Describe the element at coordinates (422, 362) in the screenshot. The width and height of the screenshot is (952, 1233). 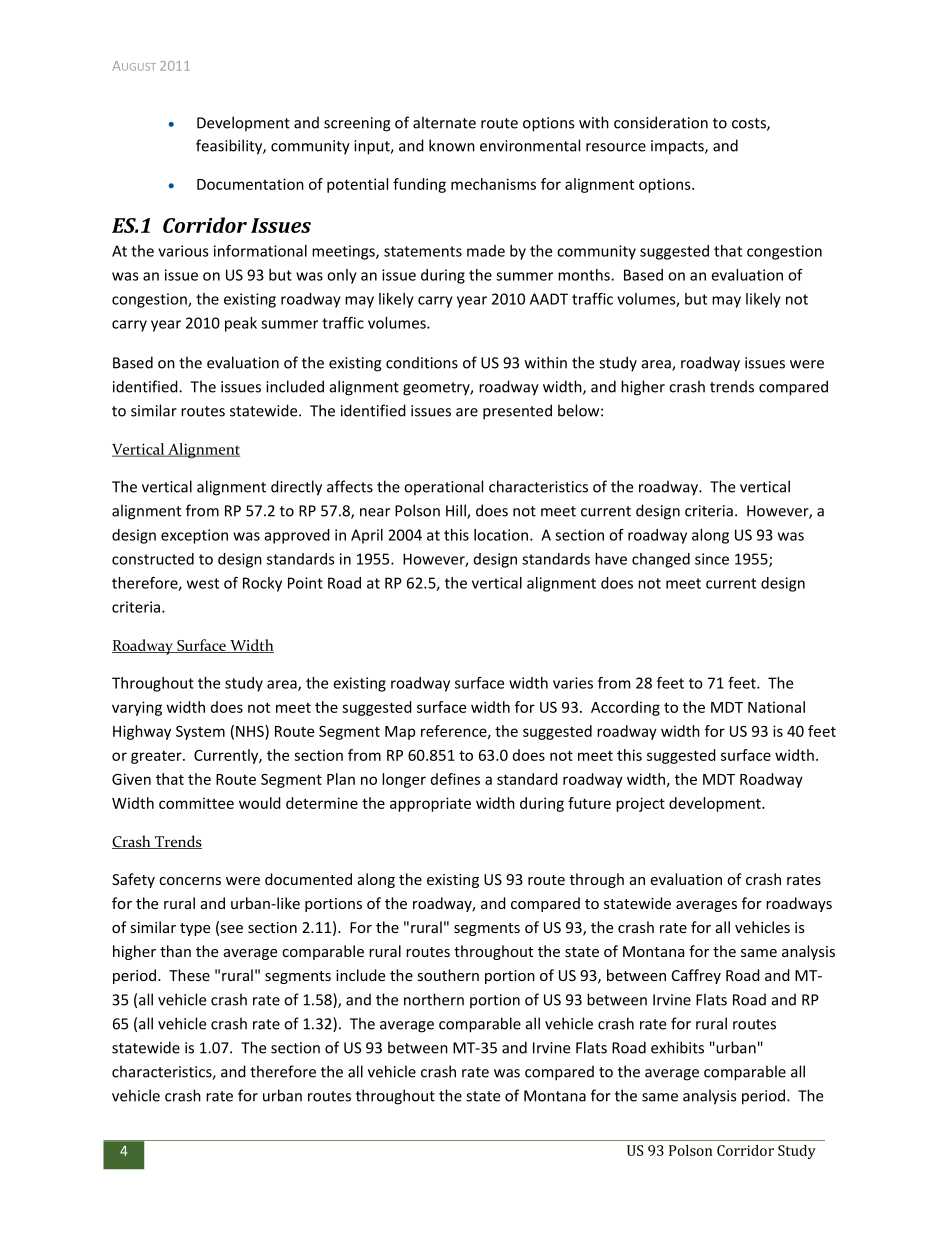
I see `conditions` at that location.
